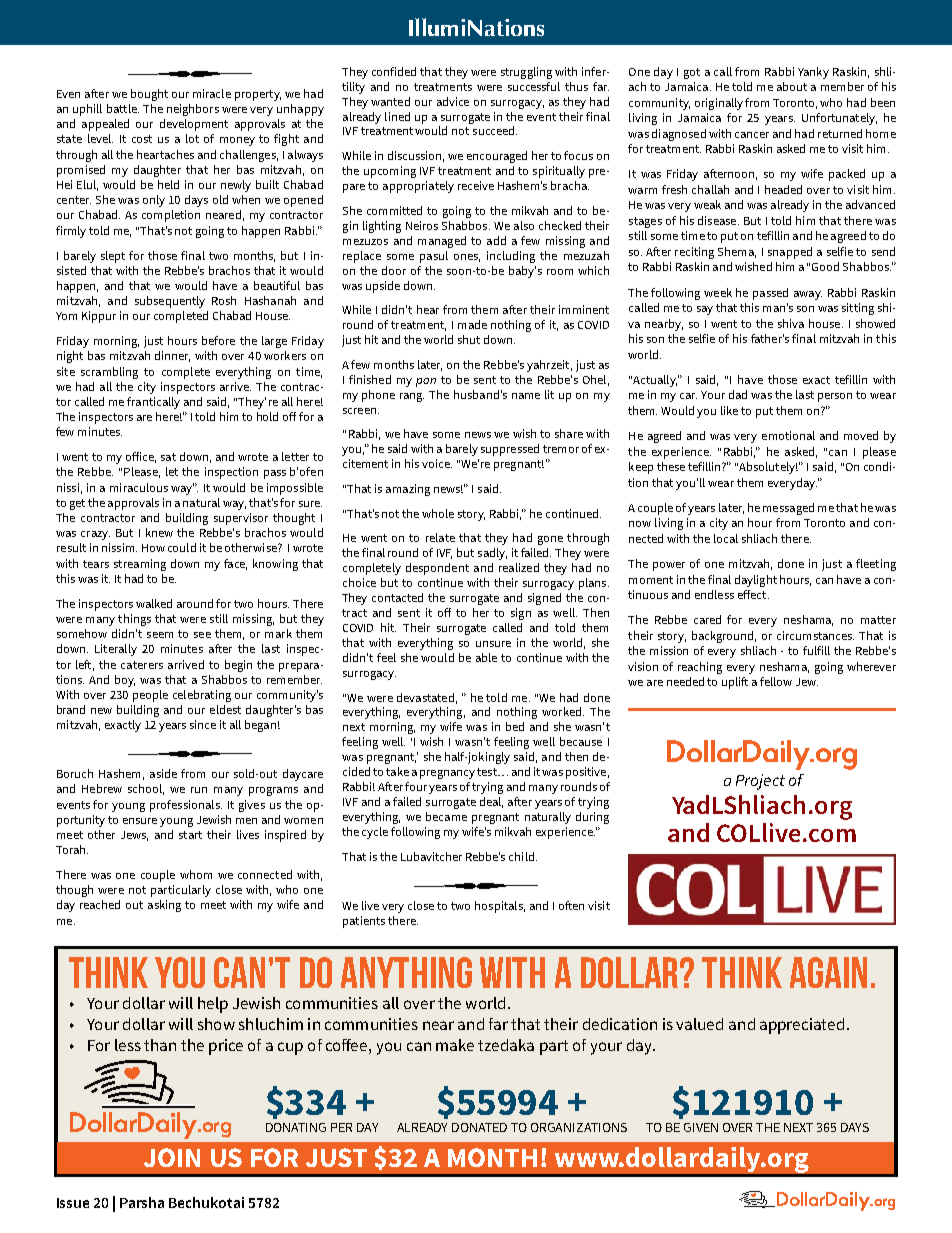 This screenshot has height=1233, width=952. What do you see at coordinates (479, 1127) in the screenshot?
I see `DONATED` at bounding box center [479, 1127].
